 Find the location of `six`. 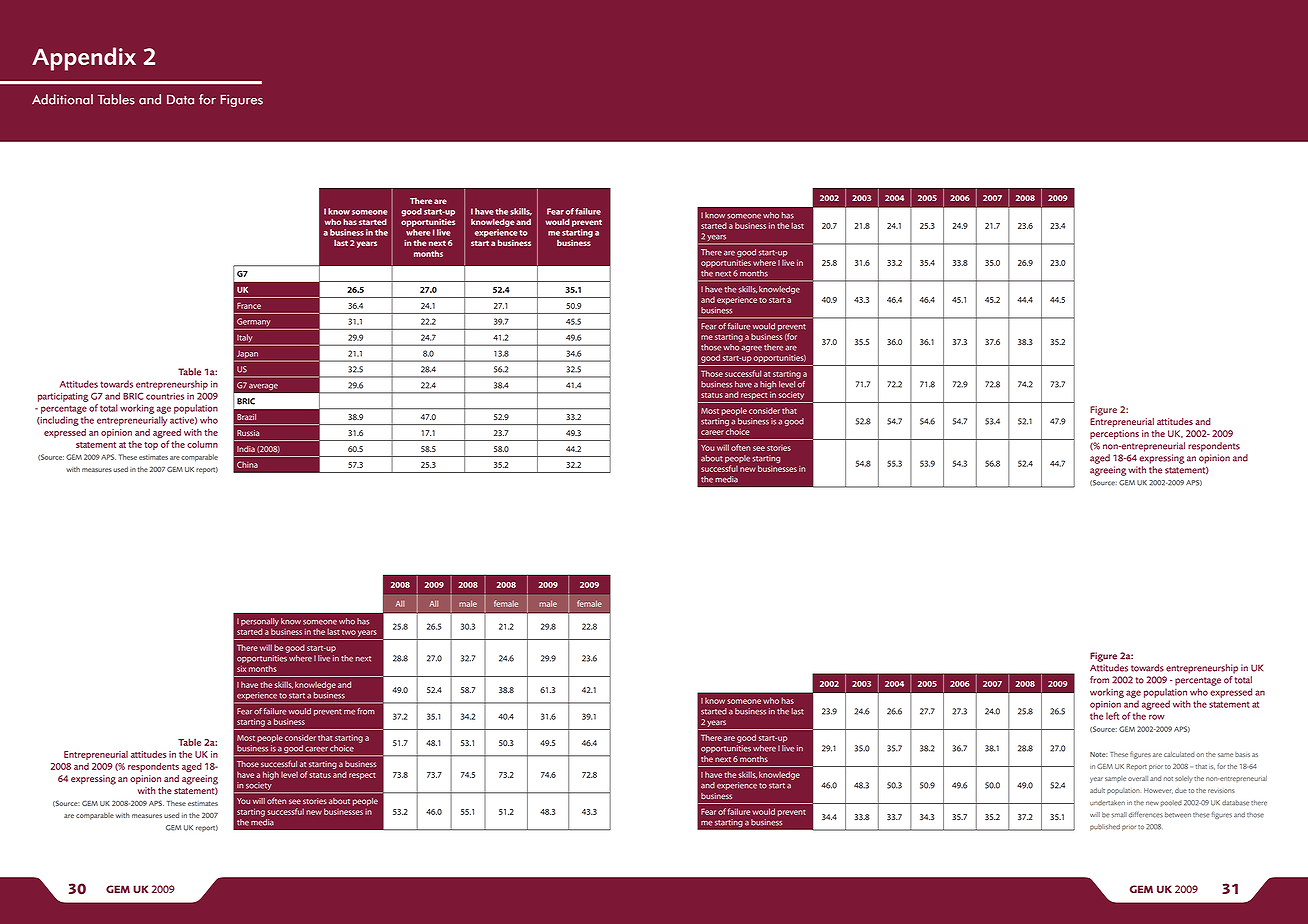

six is located at coordinates (241, 669).
